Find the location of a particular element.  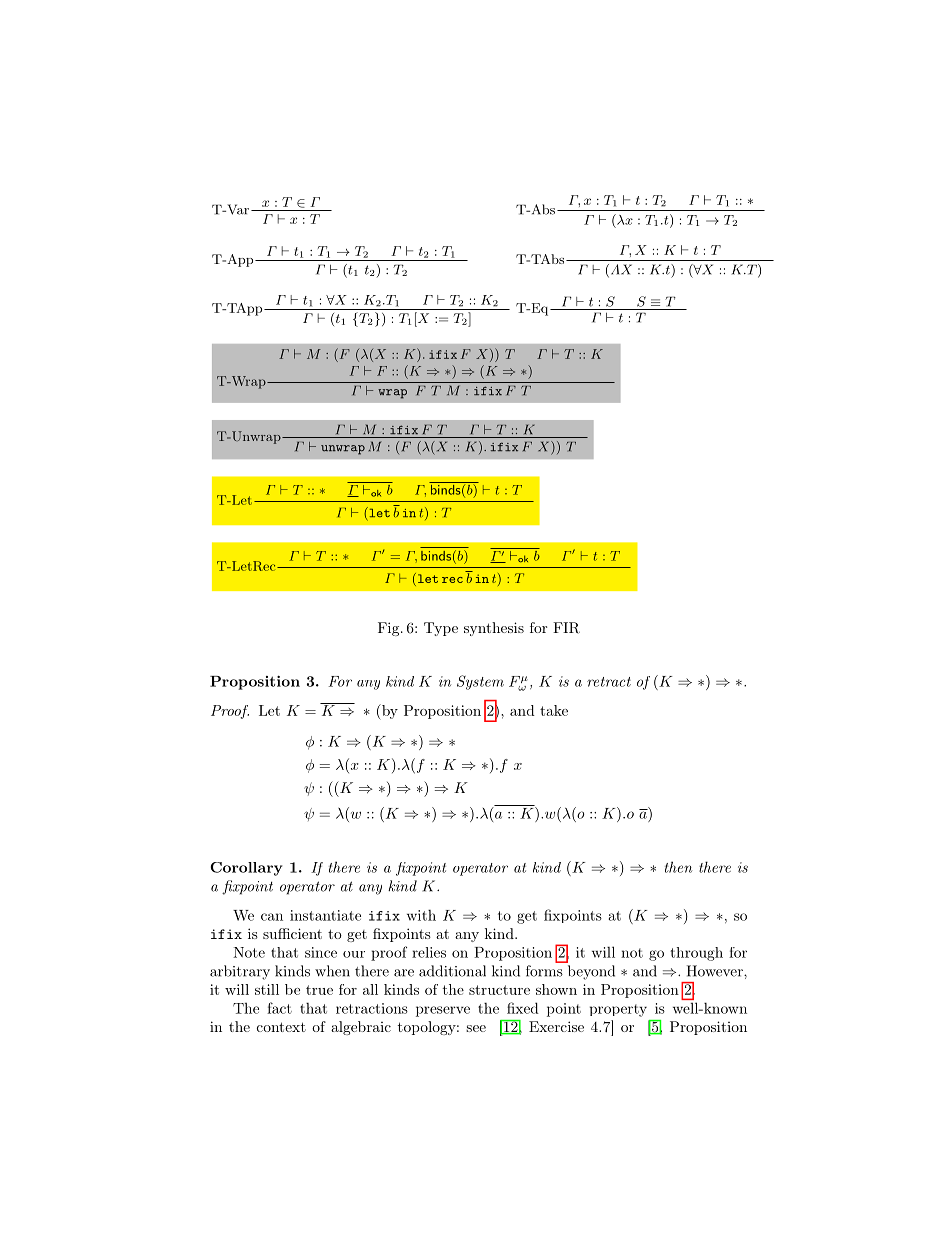

FIR is located at coordinates (566, 628).
